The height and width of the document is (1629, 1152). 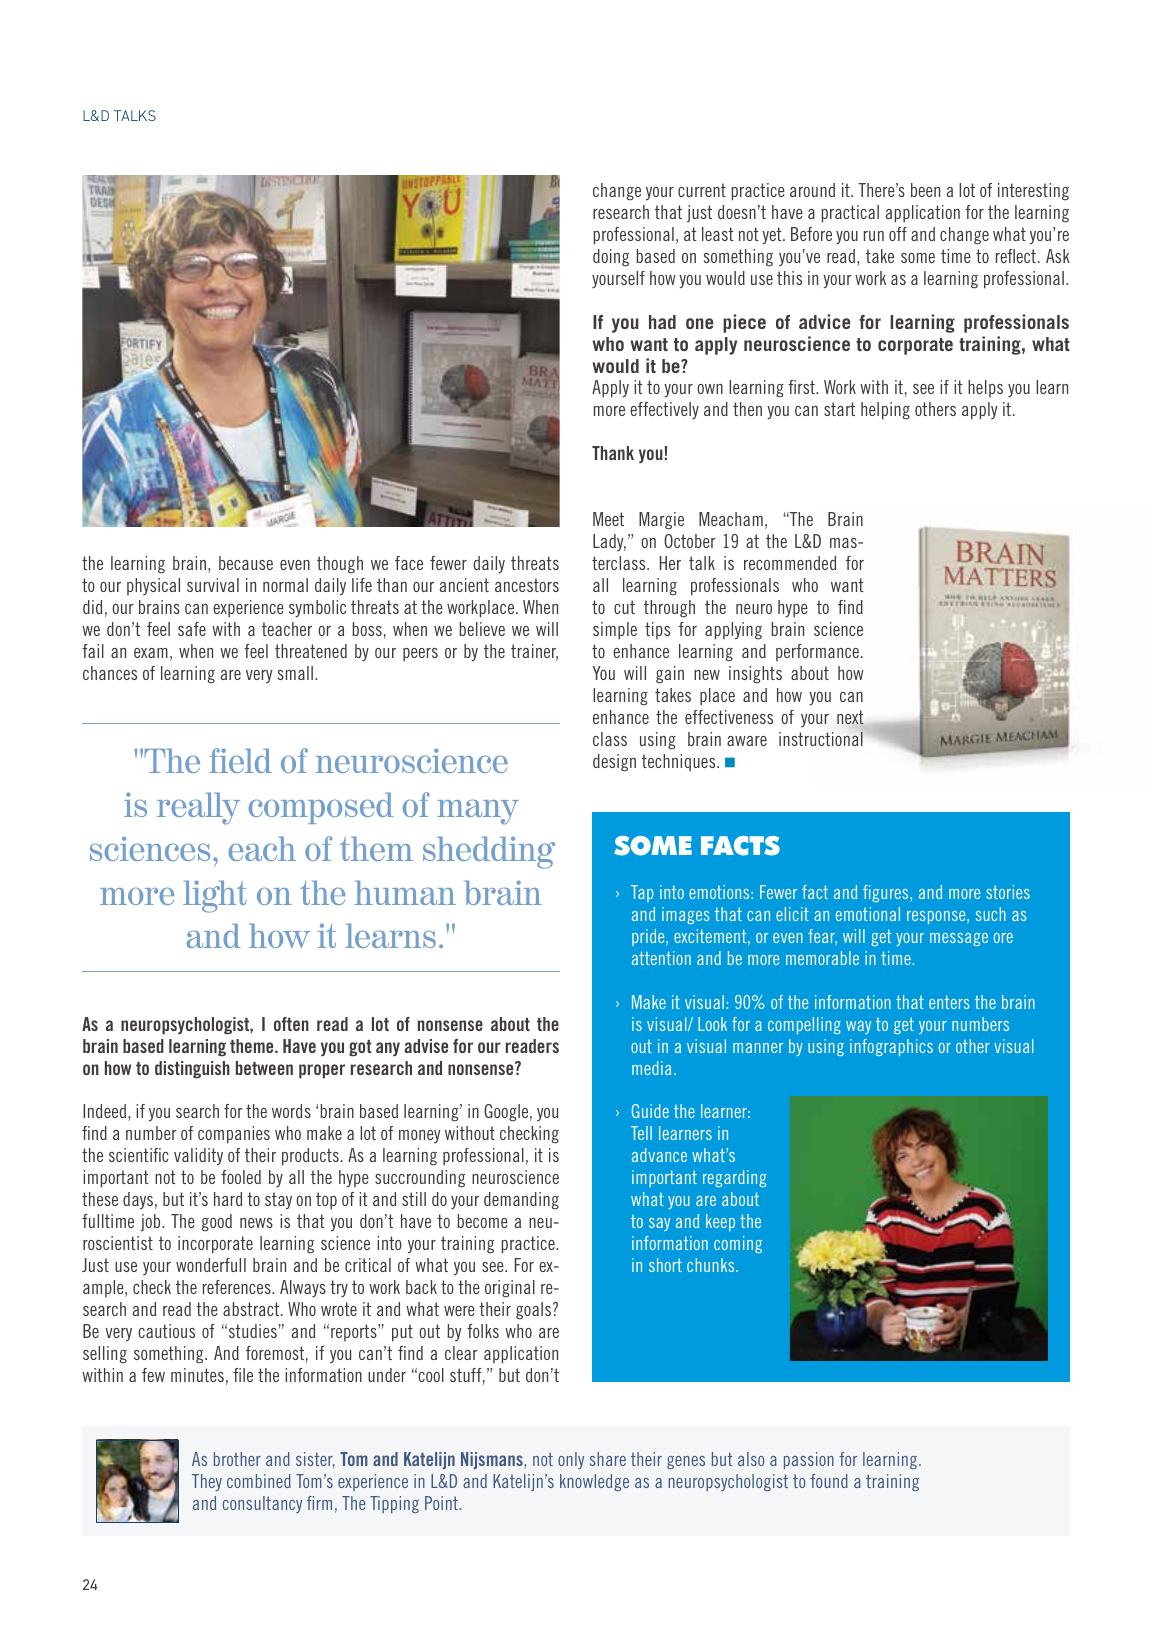 I want to click on figures, so click(x=887, y=893).
